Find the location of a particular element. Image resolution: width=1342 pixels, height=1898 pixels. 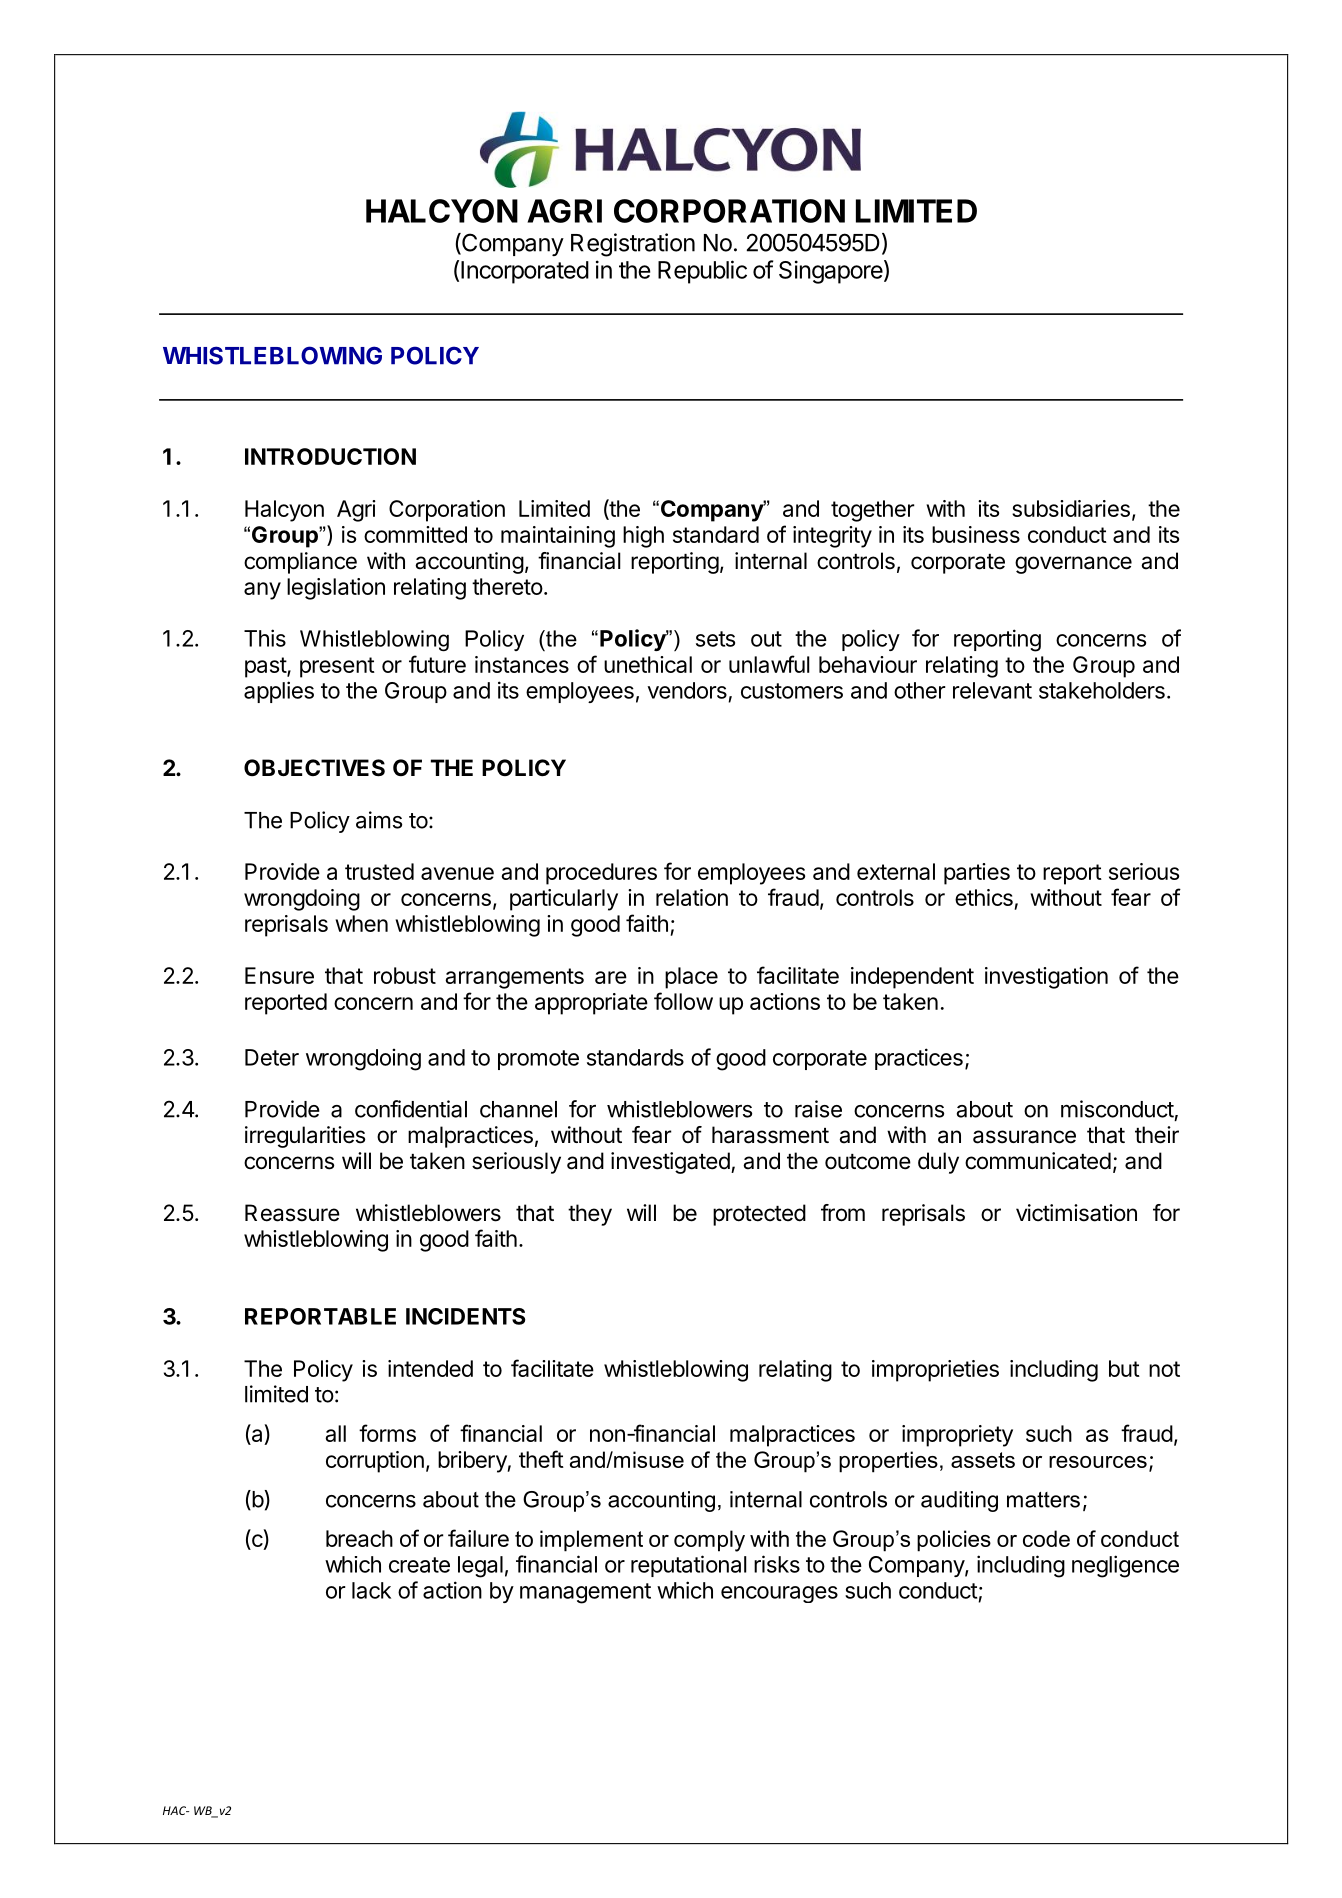

protected is located at coordinates (759, 1215).
